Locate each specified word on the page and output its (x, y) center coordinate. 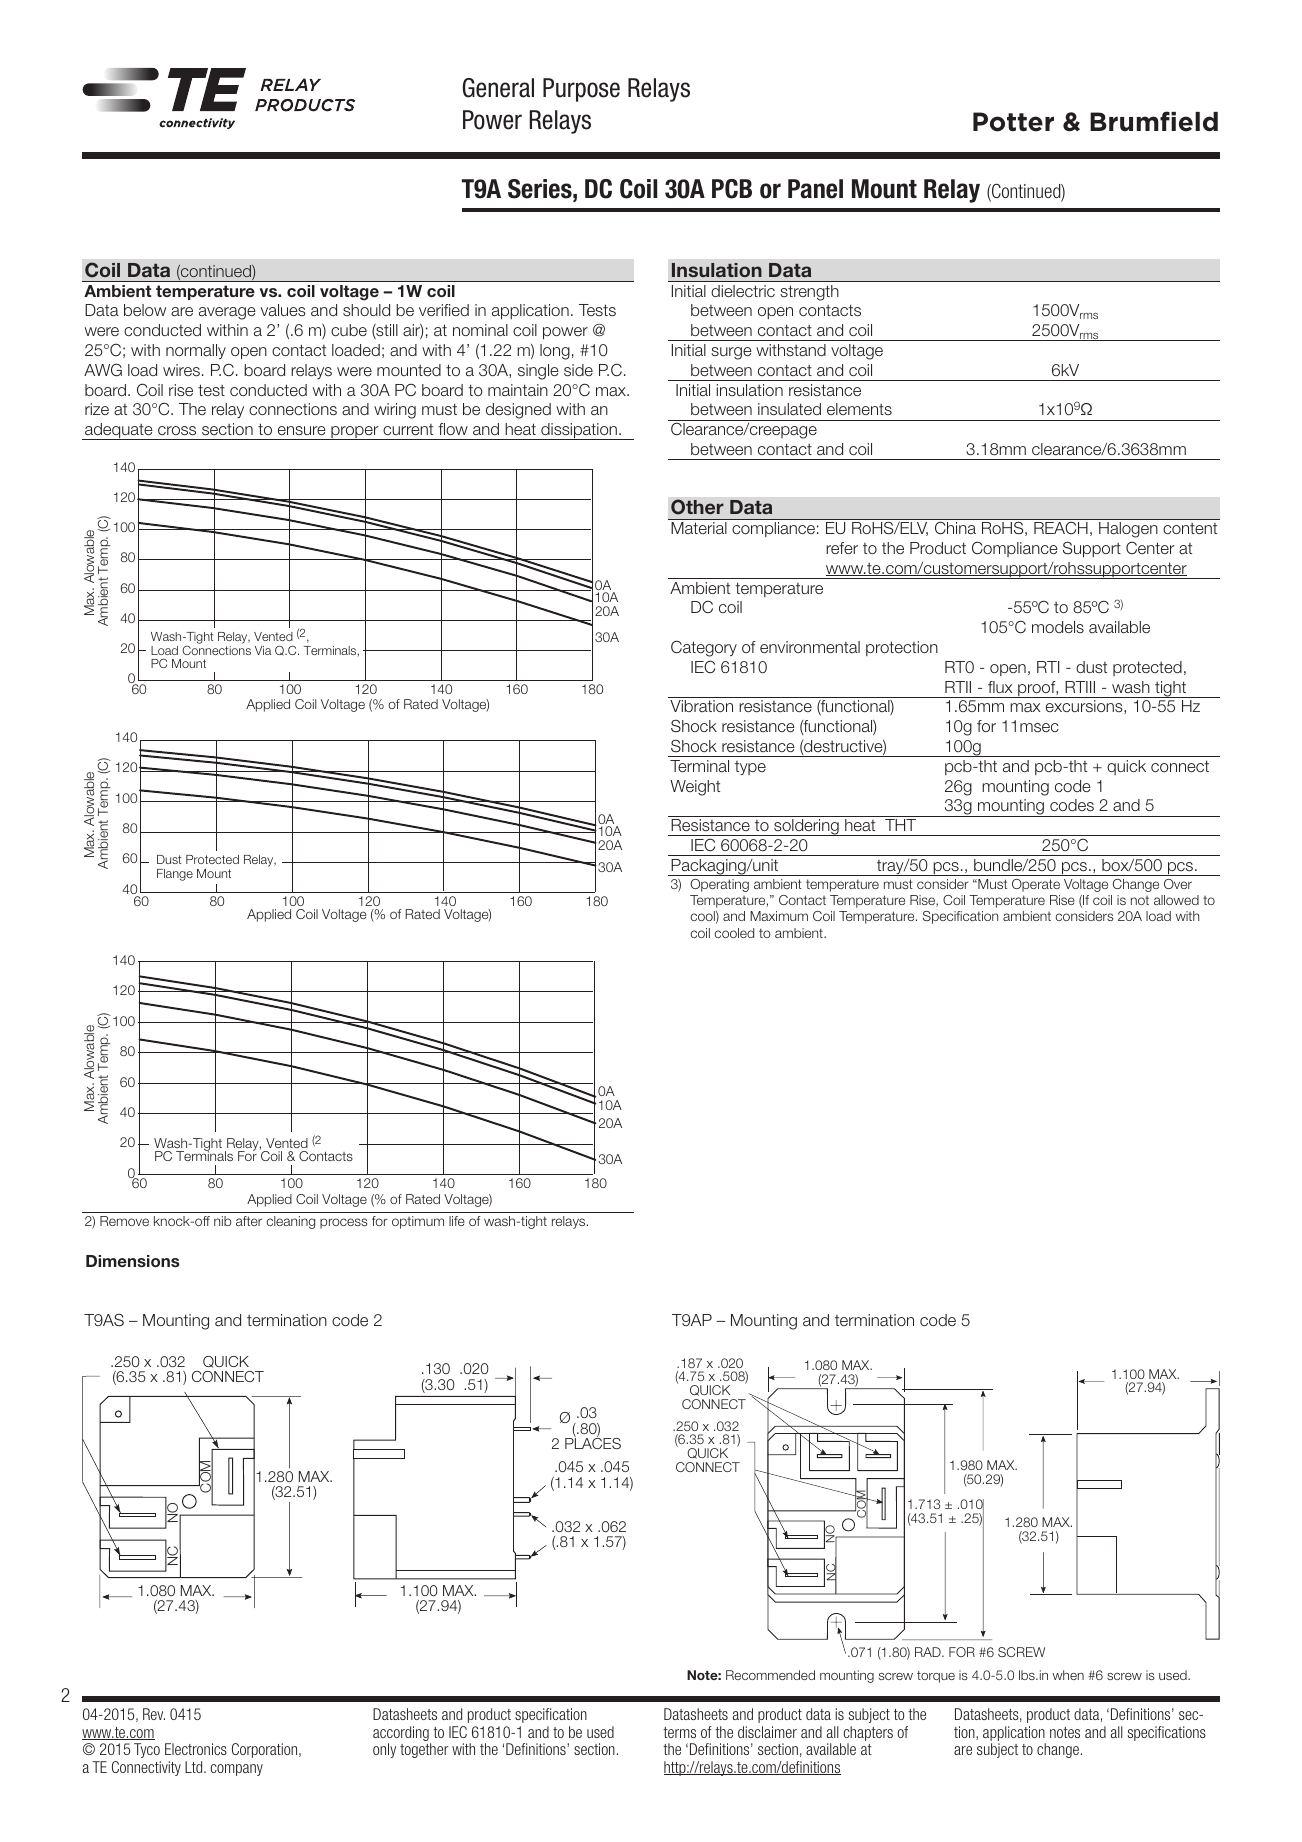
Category (704, 648)
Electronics (196, 1749)
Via (263, 650)
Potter (1013, 122)
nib (222, 1221)
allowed (1176, 900)
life (457, 1221)
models (1058, 627)
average (227, 313)
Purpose (581, 90)
